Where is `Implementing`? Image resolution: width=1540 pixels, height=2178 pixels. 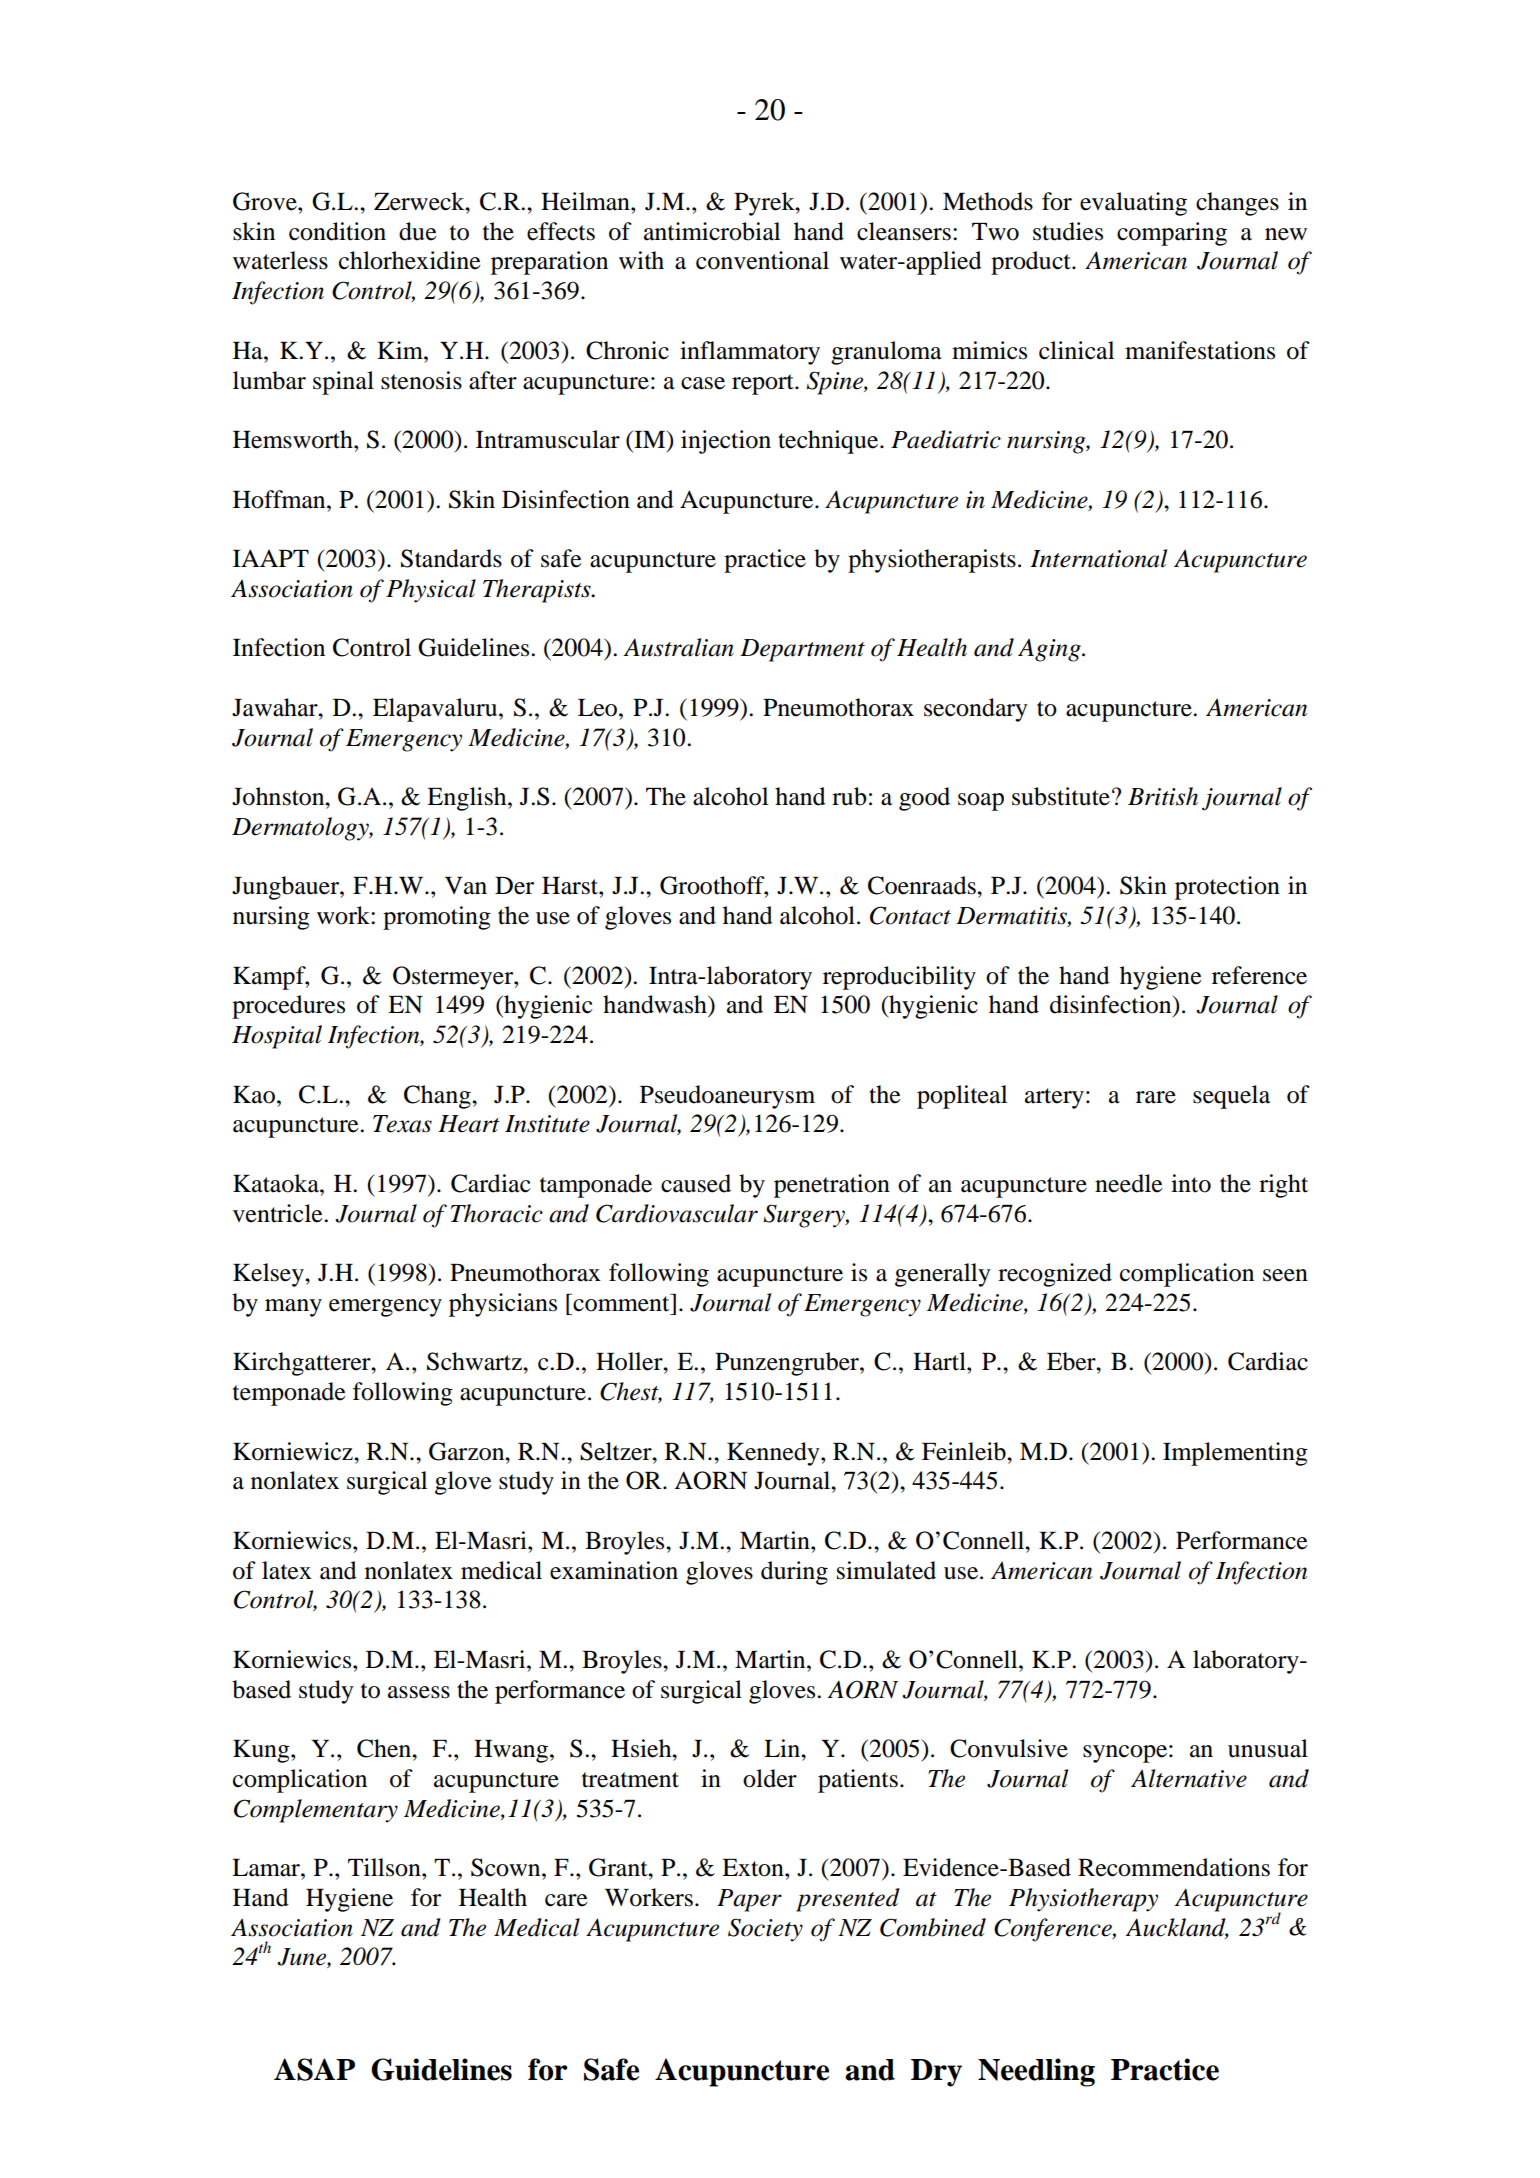
Implementing is located at coordinates (1235, 1454).
